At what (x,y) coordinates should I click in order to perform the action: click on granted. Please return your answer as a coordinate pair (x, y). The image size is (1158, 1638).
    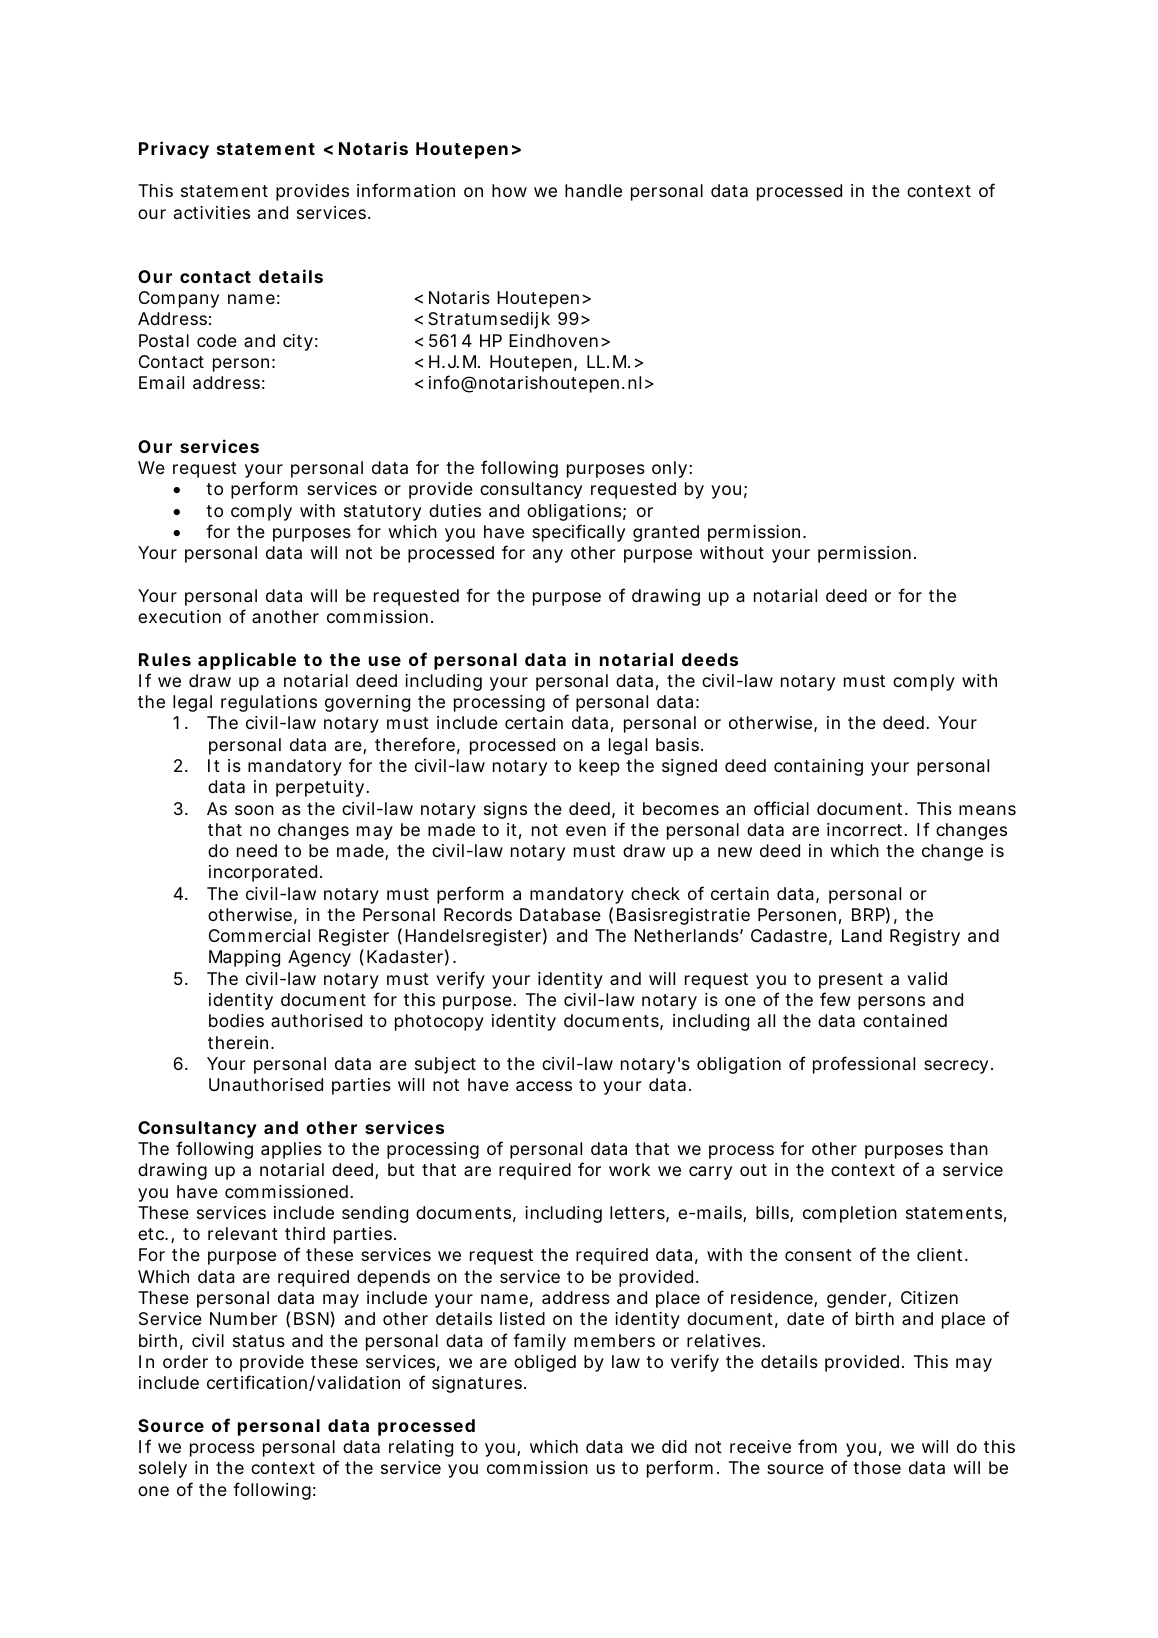
    Looking at the image, I should click on (666, 533).
